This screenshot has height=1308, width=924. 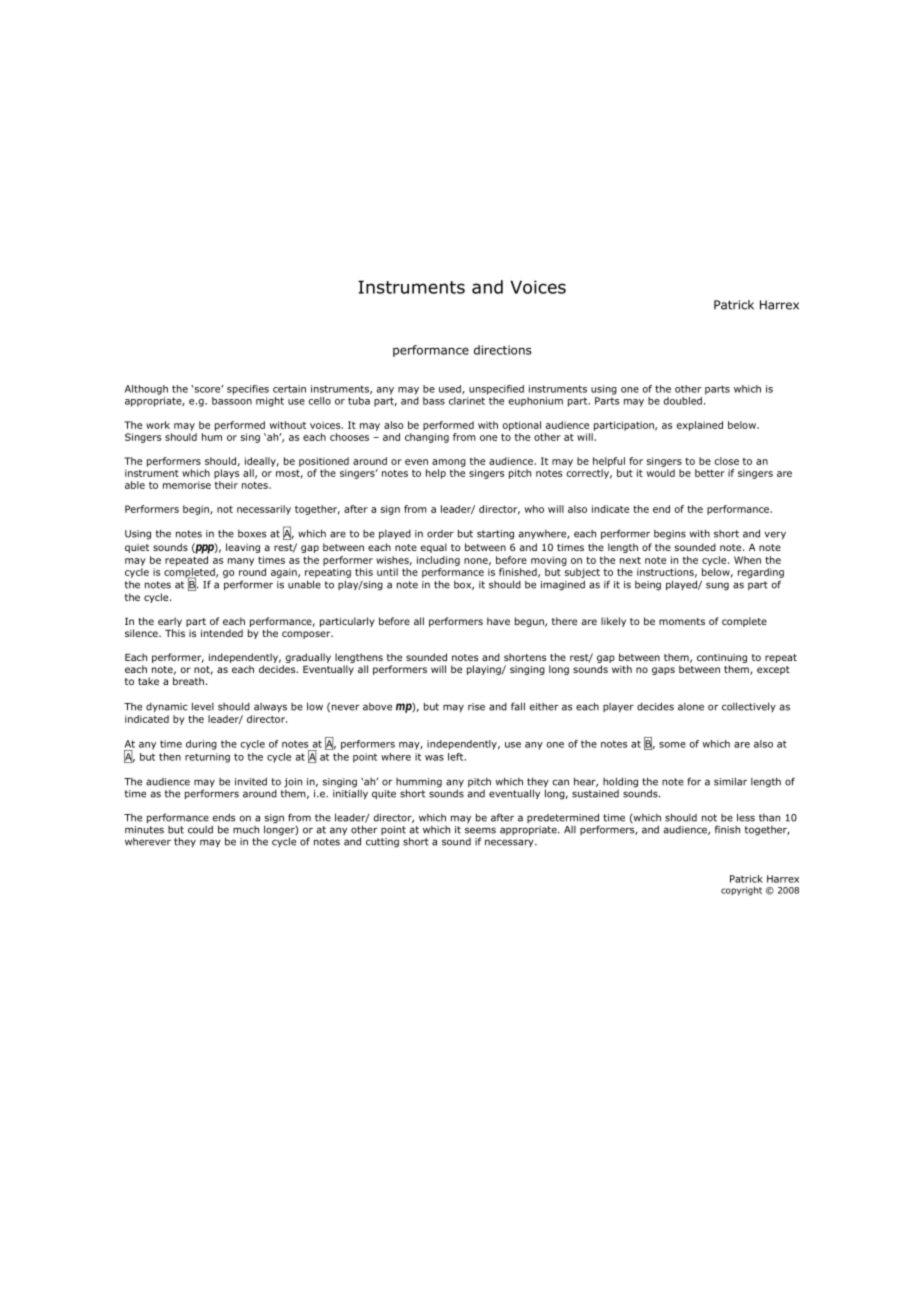 What do you see at coordinates (200, 829) in the screenshot?
I see `could` at bounding box center [200, 829].
